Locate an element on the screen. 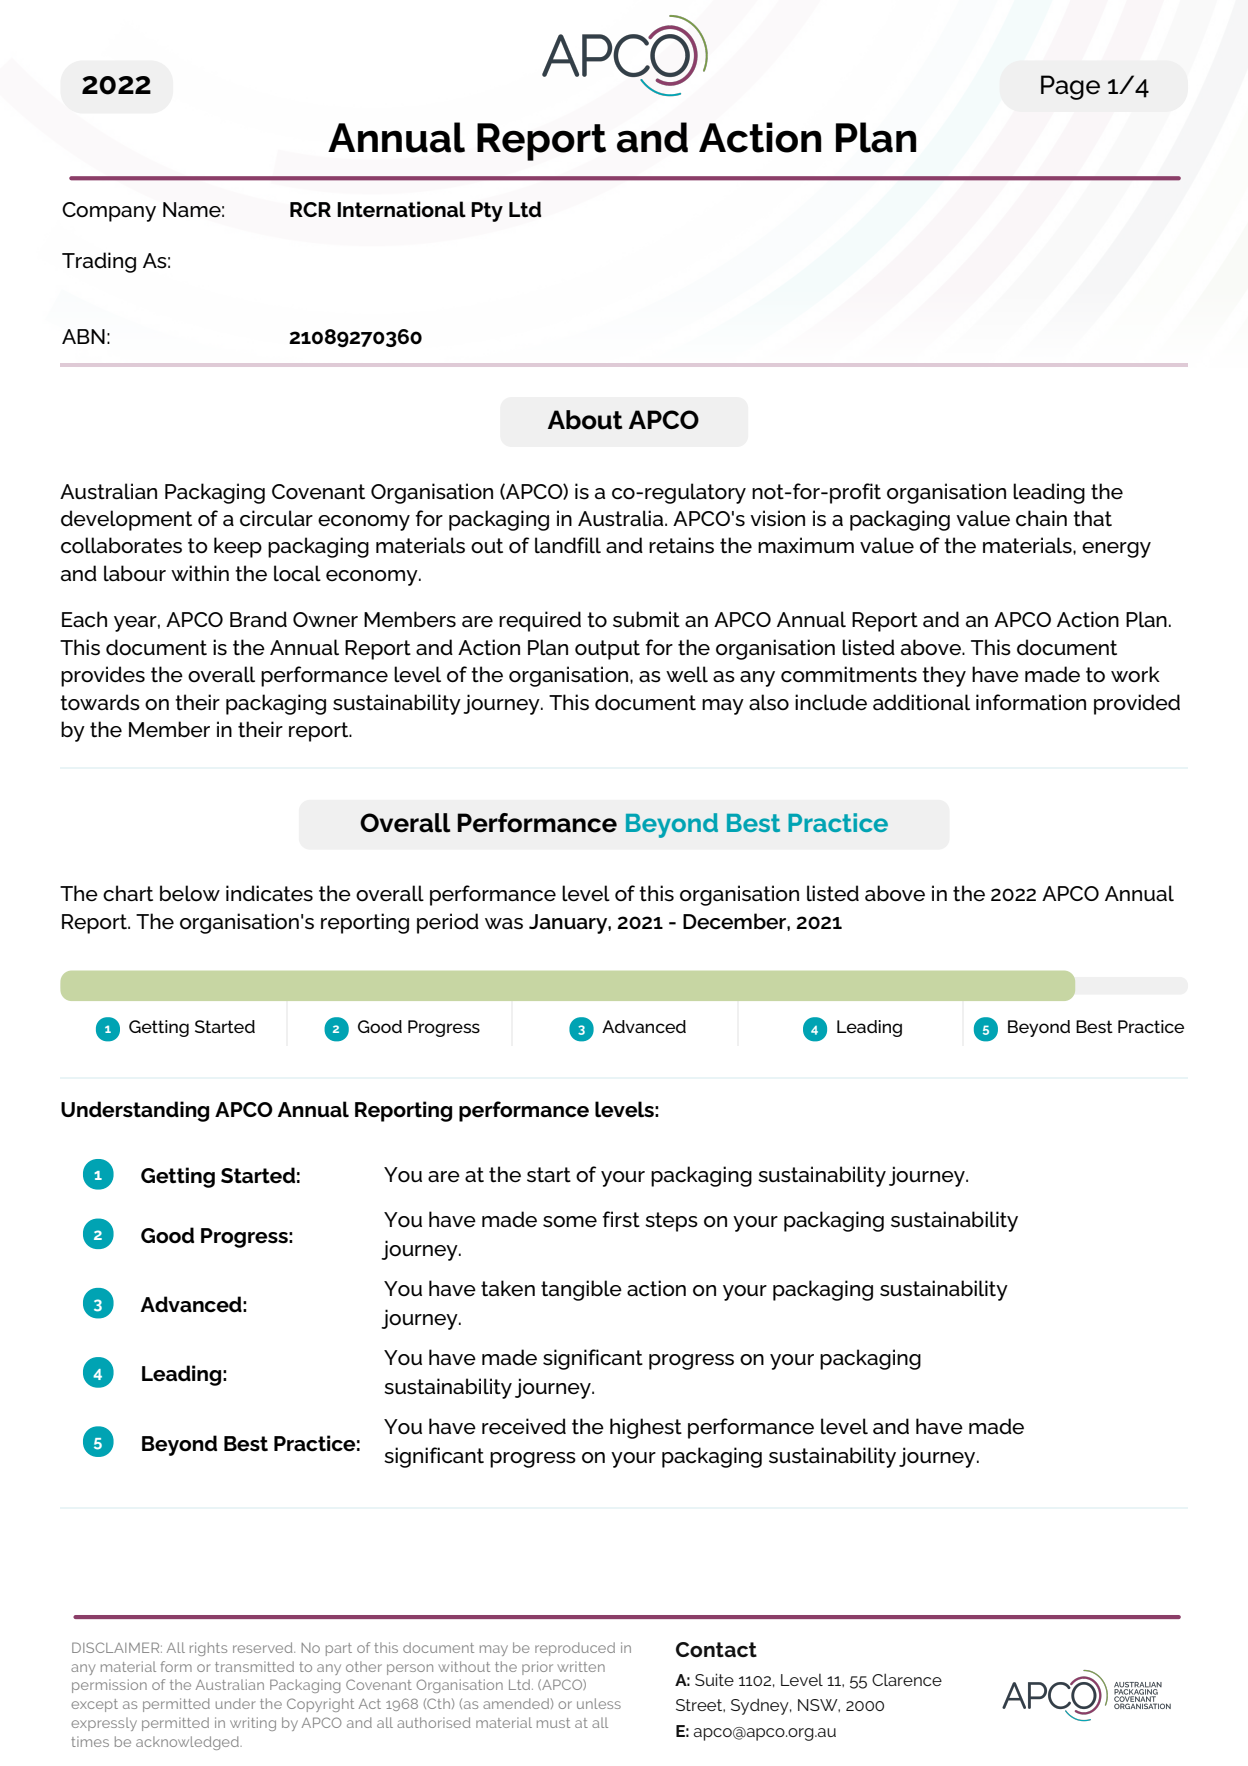  additional is located at coordinates (921, 702).
